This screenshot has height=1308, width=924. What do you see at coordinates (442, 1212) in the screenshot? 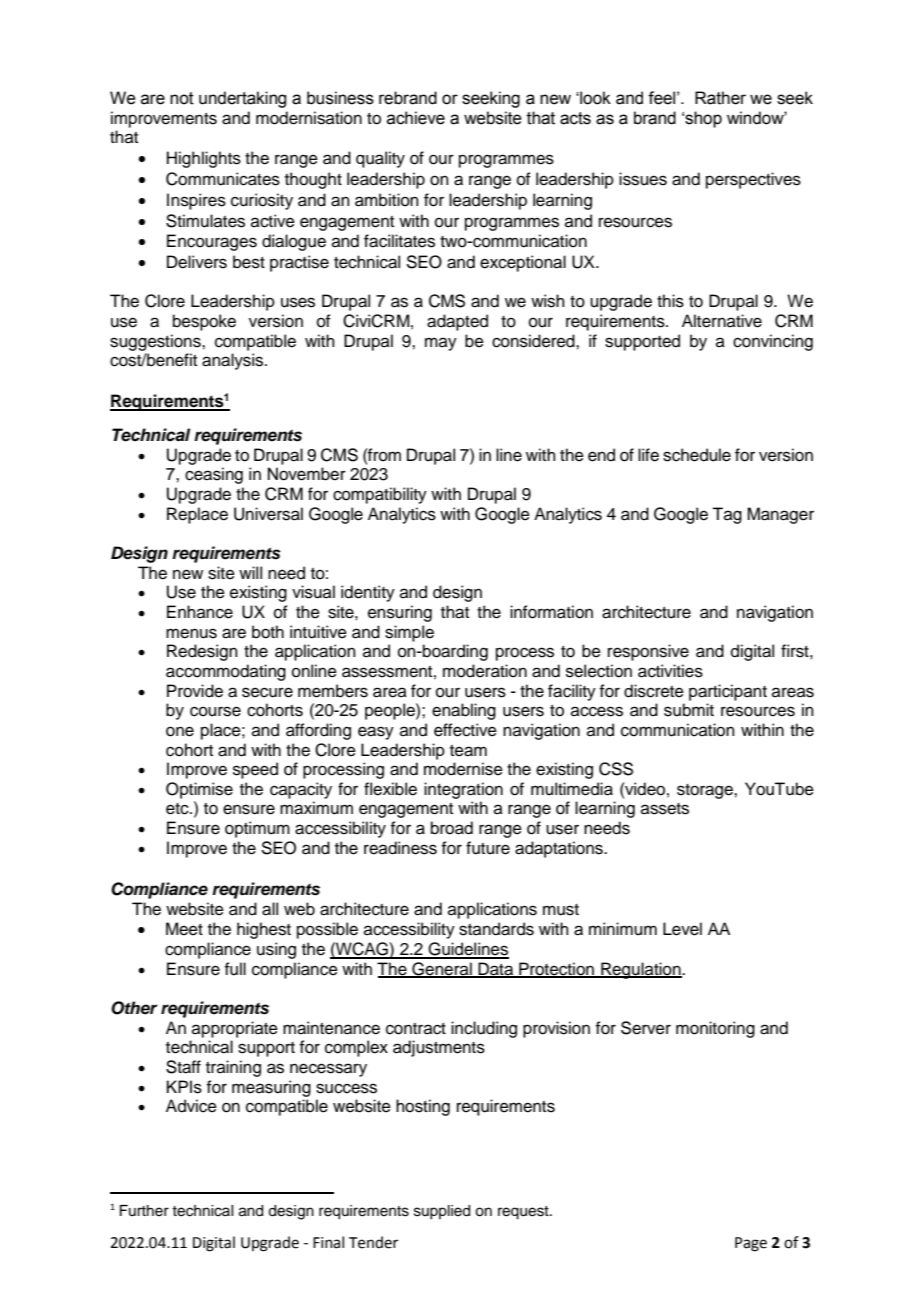
I see `supplied` at bounding box center [442, 1212].
